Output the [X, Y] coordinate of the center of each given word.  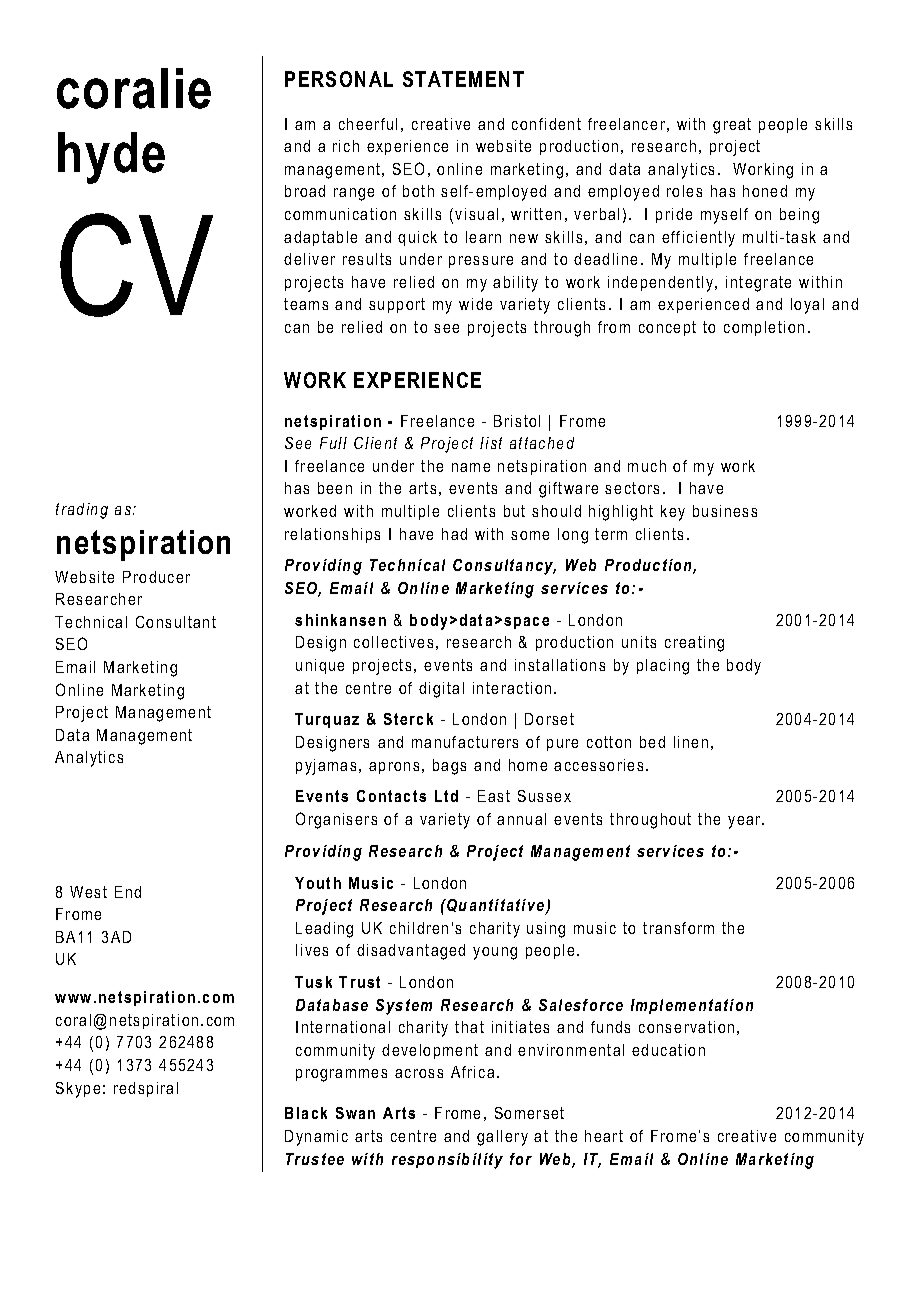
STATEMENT [463, 79]
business [725, 511]
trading [82, 511]
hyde [111, 158]
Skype [78, 1090]
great [732, 126]
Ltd [446, 796]
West [88, 892]
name [471, 467]
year [745, 822]
